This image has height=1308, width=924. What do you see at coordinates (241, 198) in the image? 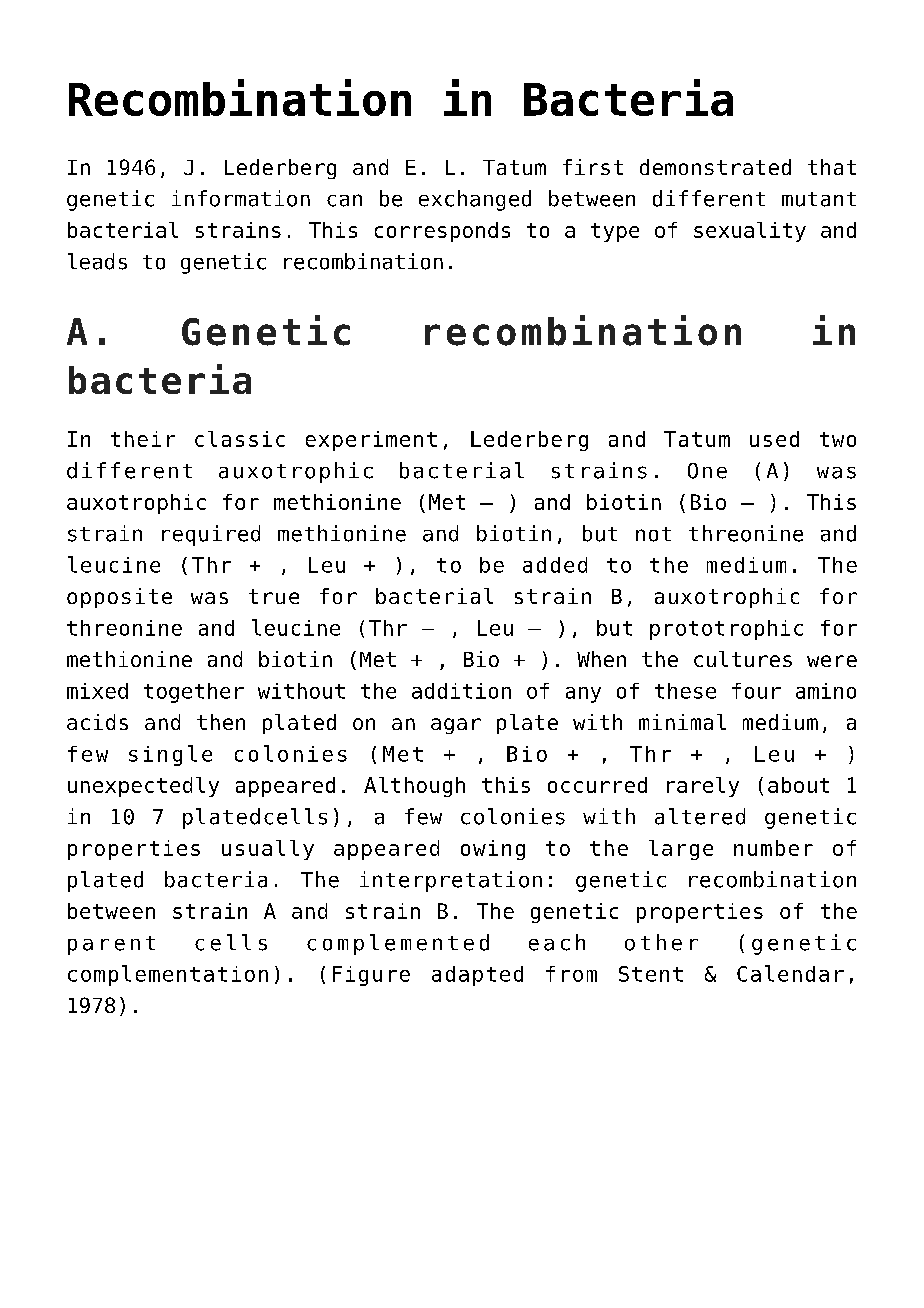
I see `information` at bounding box center [241, 198].
